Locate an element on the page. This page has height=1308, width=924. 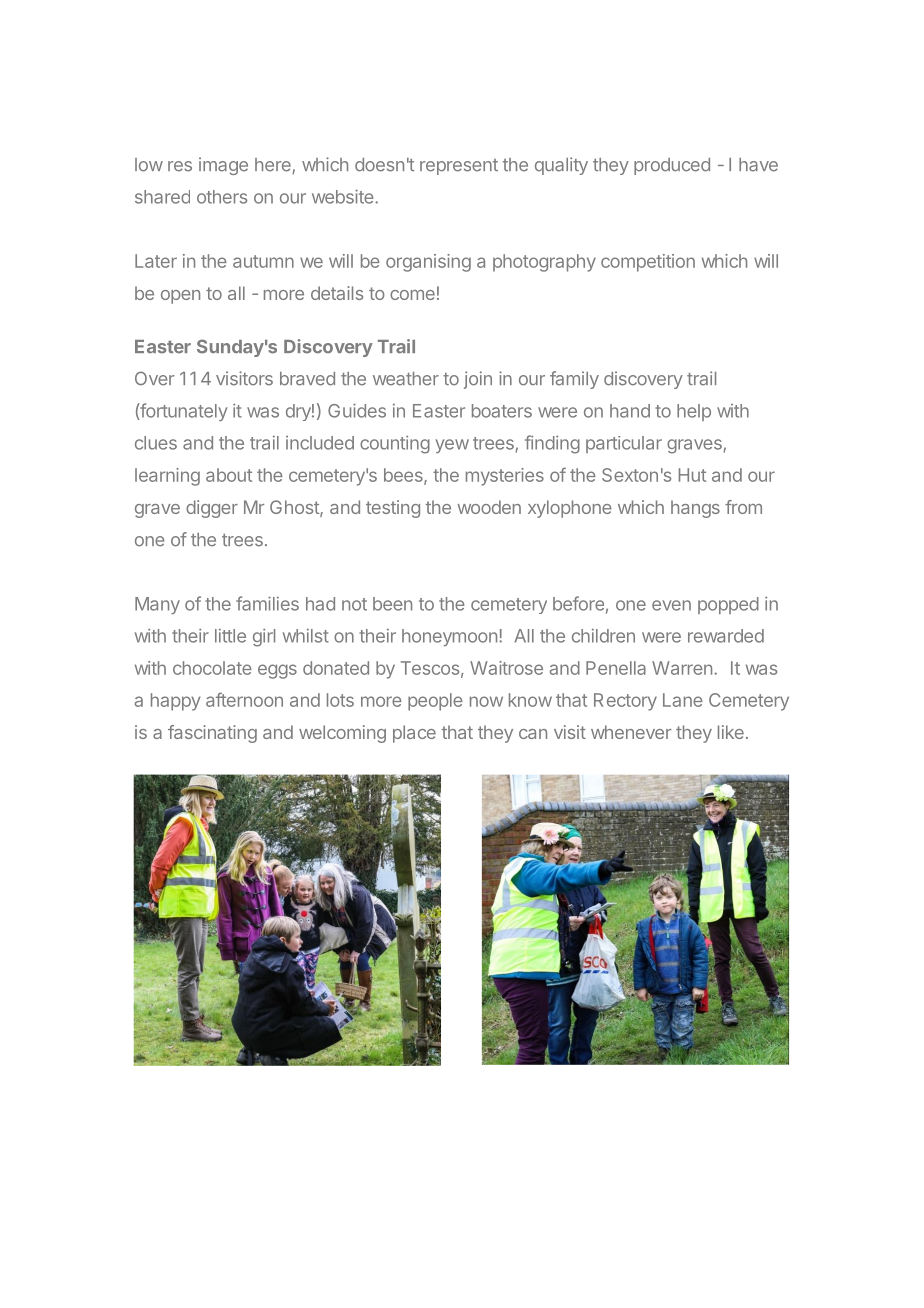
help is located at coordinates (694, 412).
